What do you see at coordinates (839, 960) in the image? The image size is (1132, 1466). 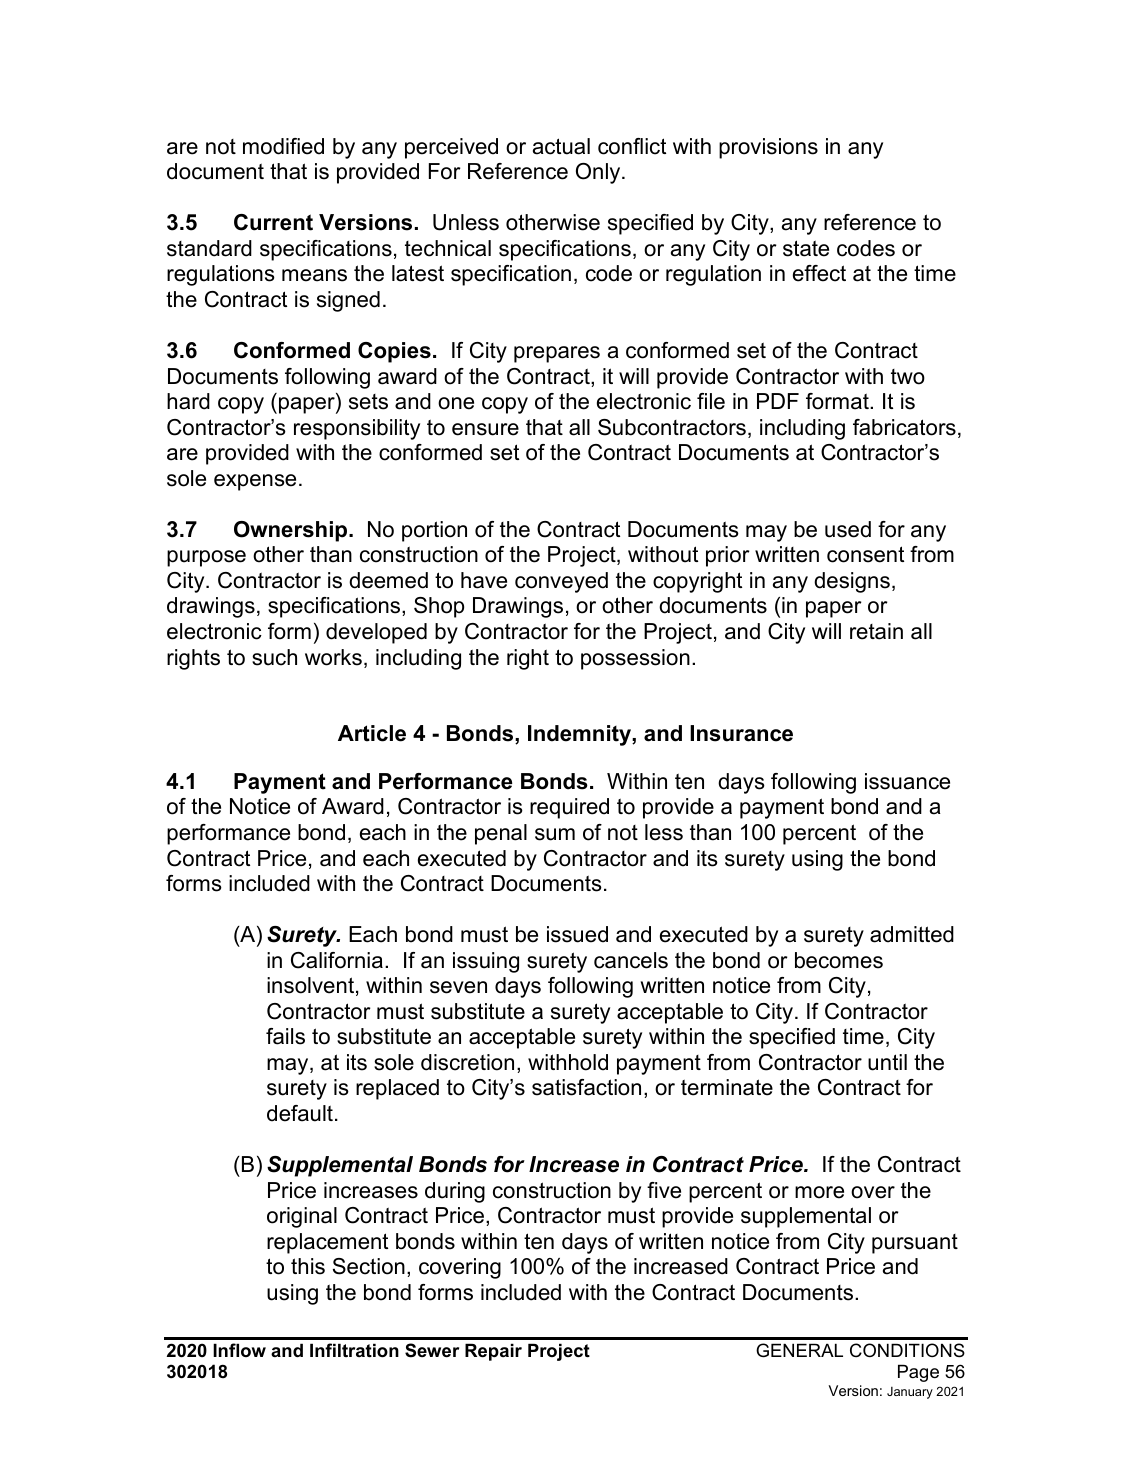 I see `becomes` at bounding box center [839, 960].
